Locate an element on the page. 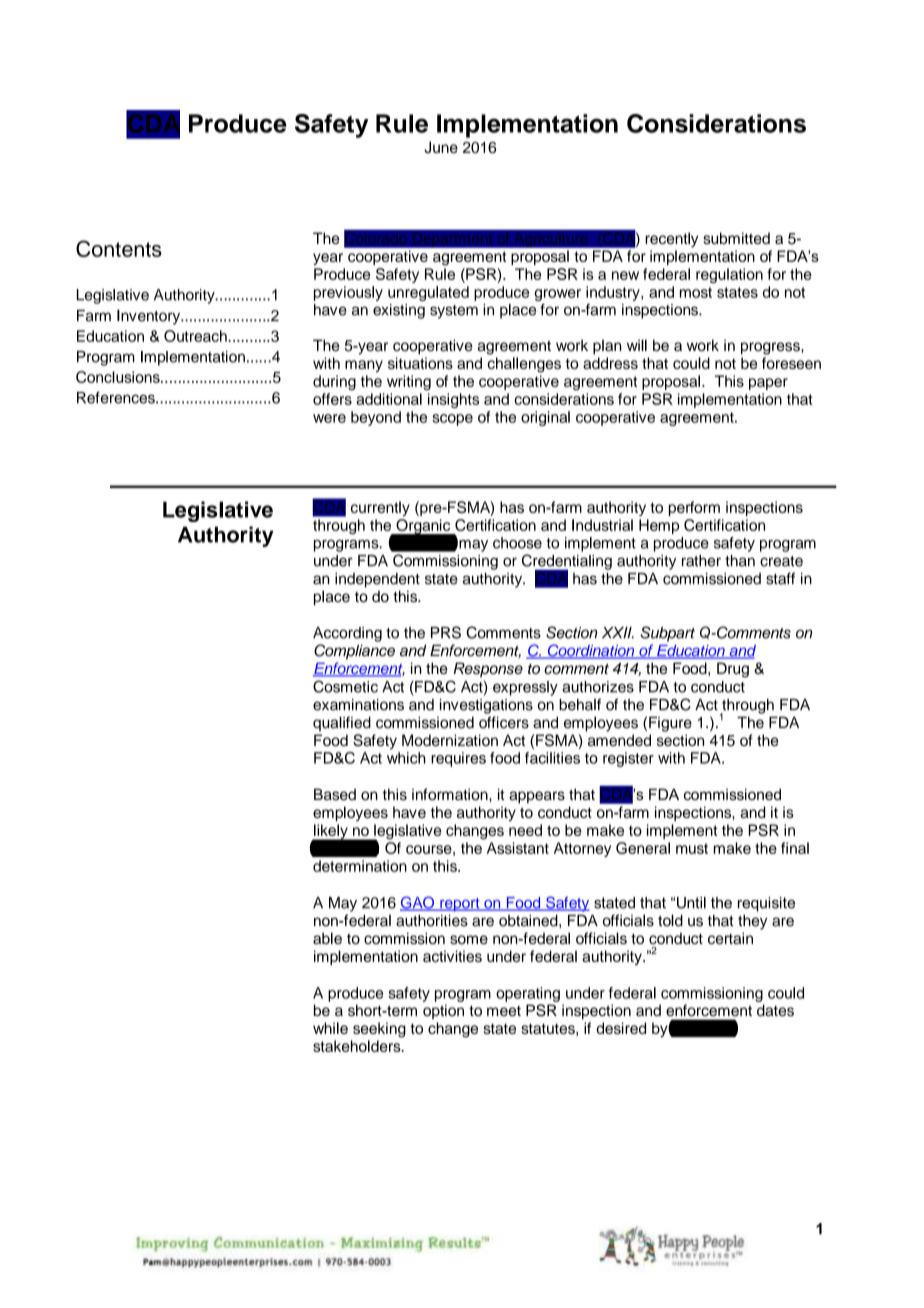 This page has height=1308, width=924. Contents is located at coordinates (119, 248).
